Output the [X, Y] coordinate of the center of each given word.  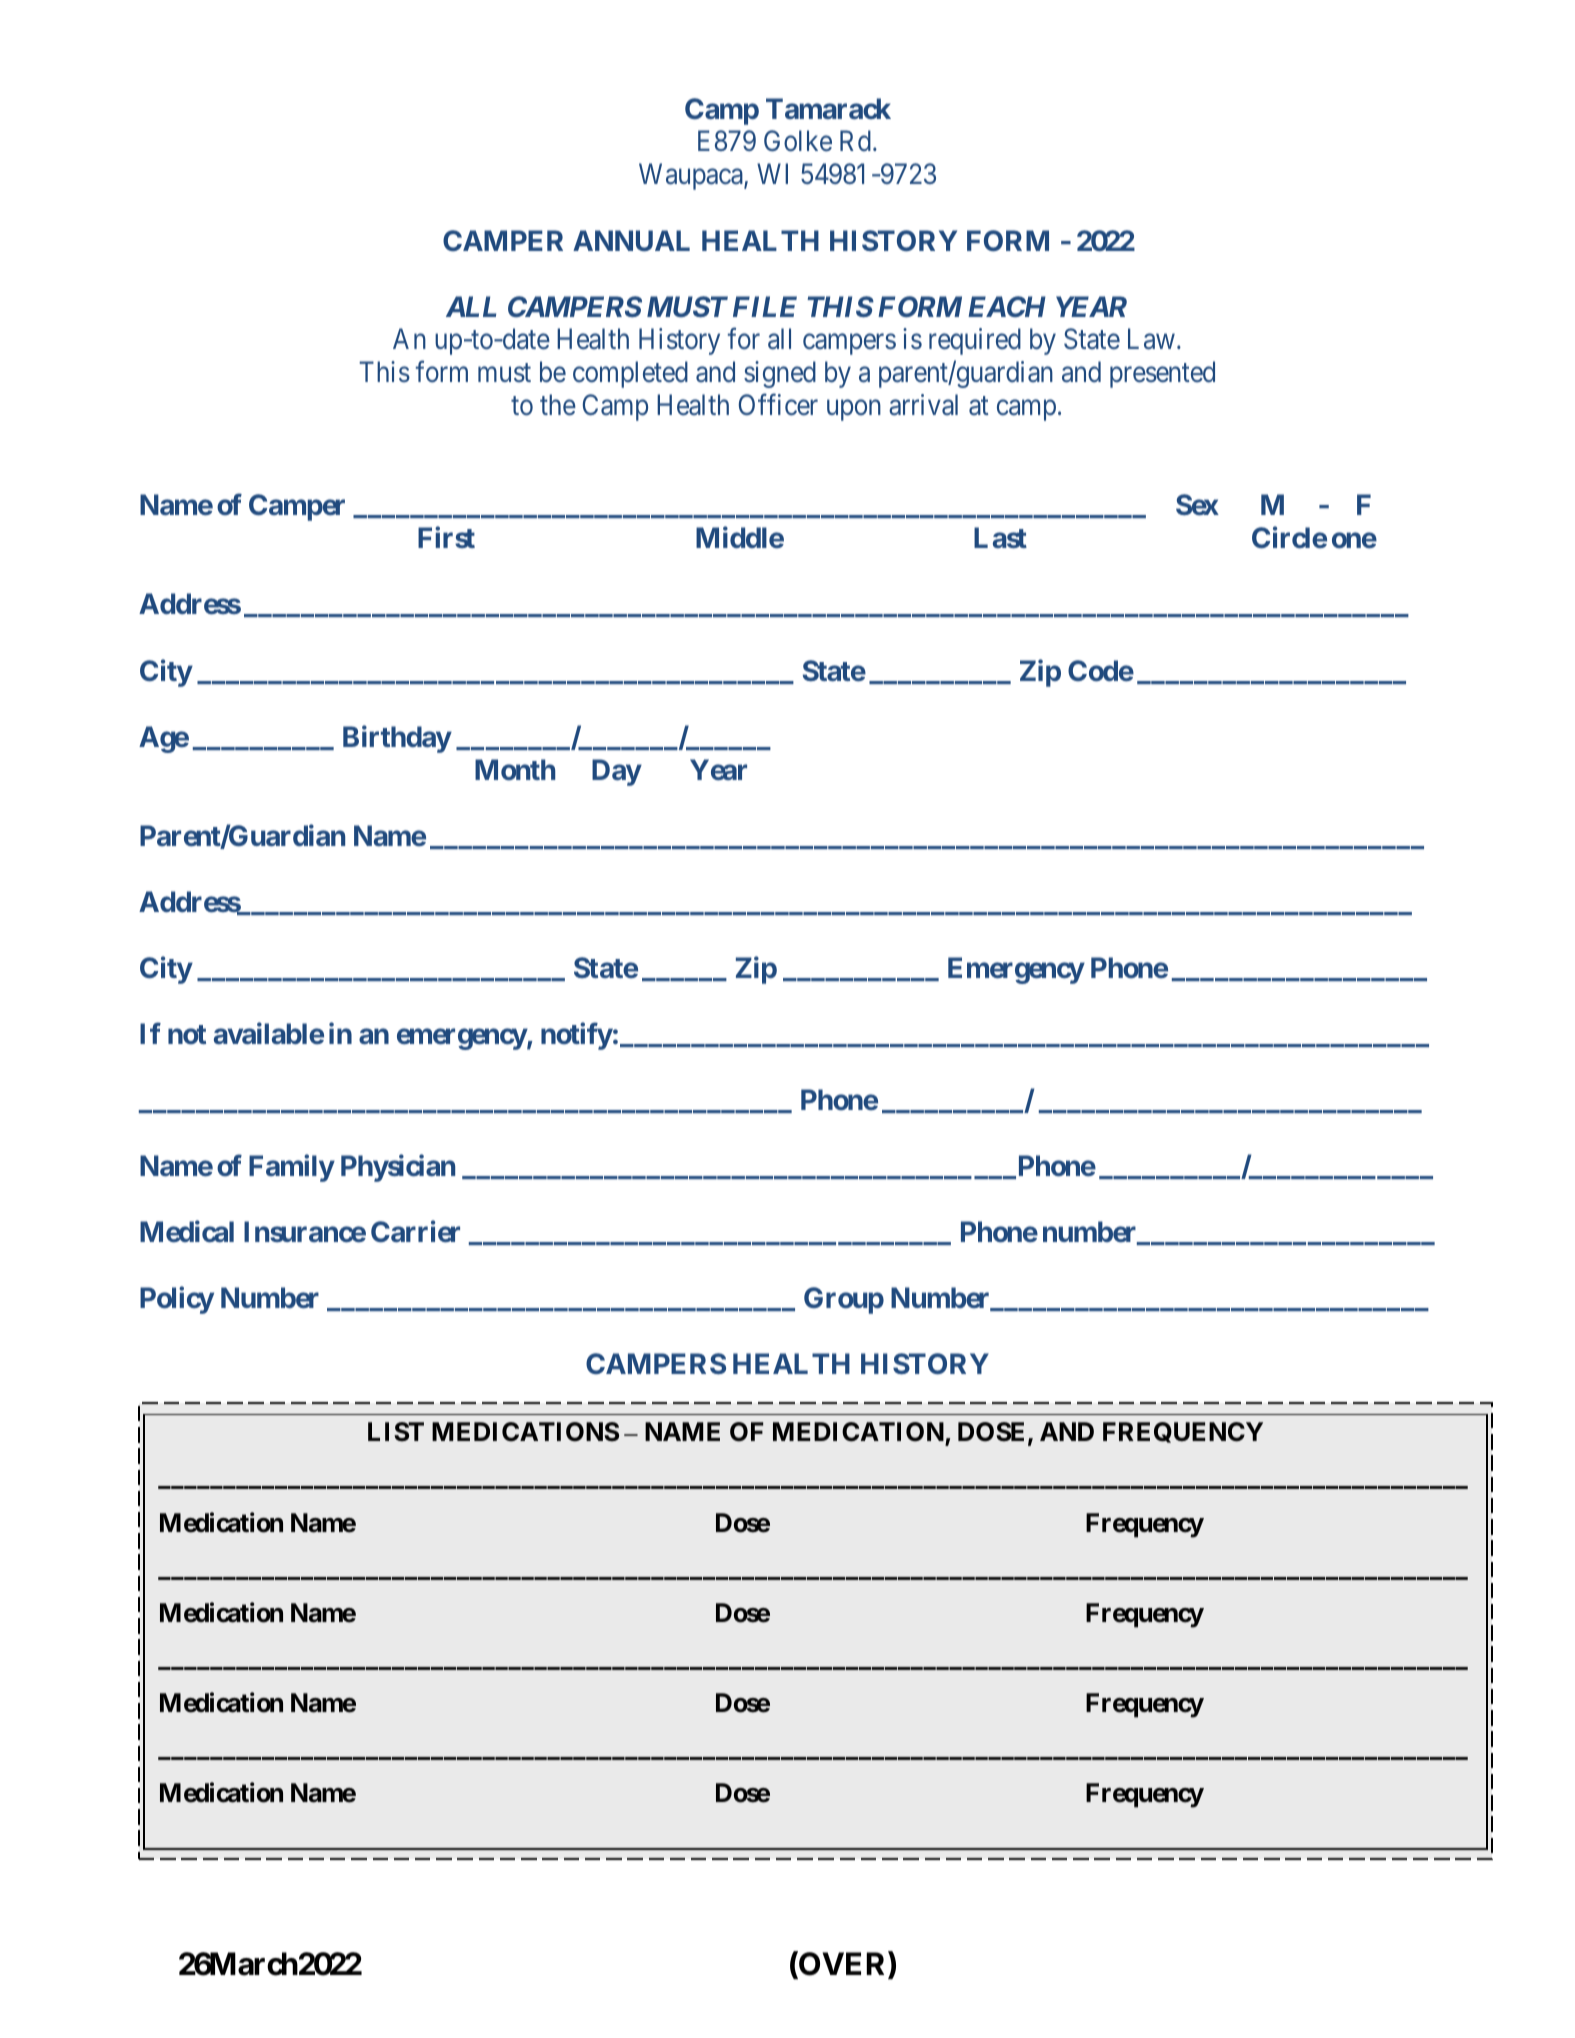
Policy [177, 1300]
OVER [843, 1965]
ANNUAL [631, 240]
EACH [1007, 306]
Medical [187, 1231]
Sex [1197, 505]
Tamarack [828, 108]
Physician [398, 1168]
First [446, 537]
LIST [396, 1432]
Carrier [415, 1232]
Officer [778, 405]
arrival [923, 405]
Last [1000, 537]
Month [515, 769]
